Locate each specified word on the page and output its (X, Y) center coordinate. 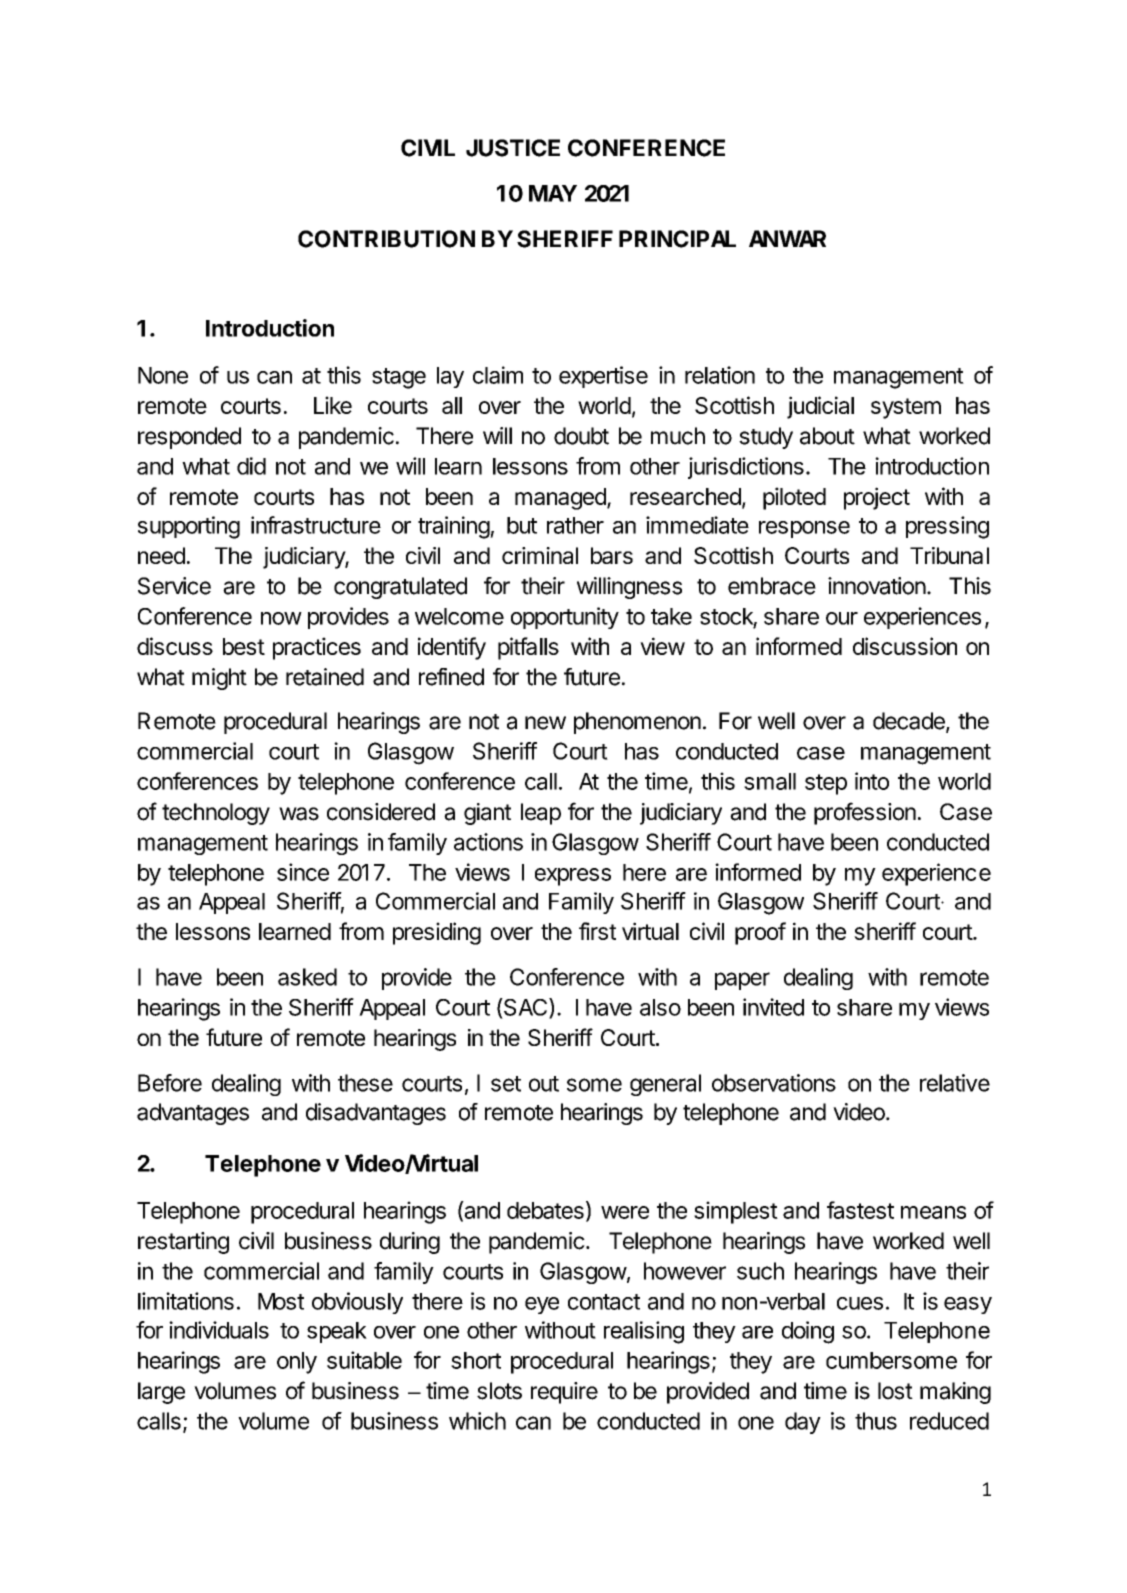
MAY (553, 193)
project (877, 498)
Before (170, 1083)
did (251, 466)
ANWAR (787, 238)
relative (955, 1083)
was (299, 814)
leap (541, 814)
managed (561, 499)
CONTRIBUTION (386, 239)
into (872, 781)
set (506, 1084)
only (297, 1363)
